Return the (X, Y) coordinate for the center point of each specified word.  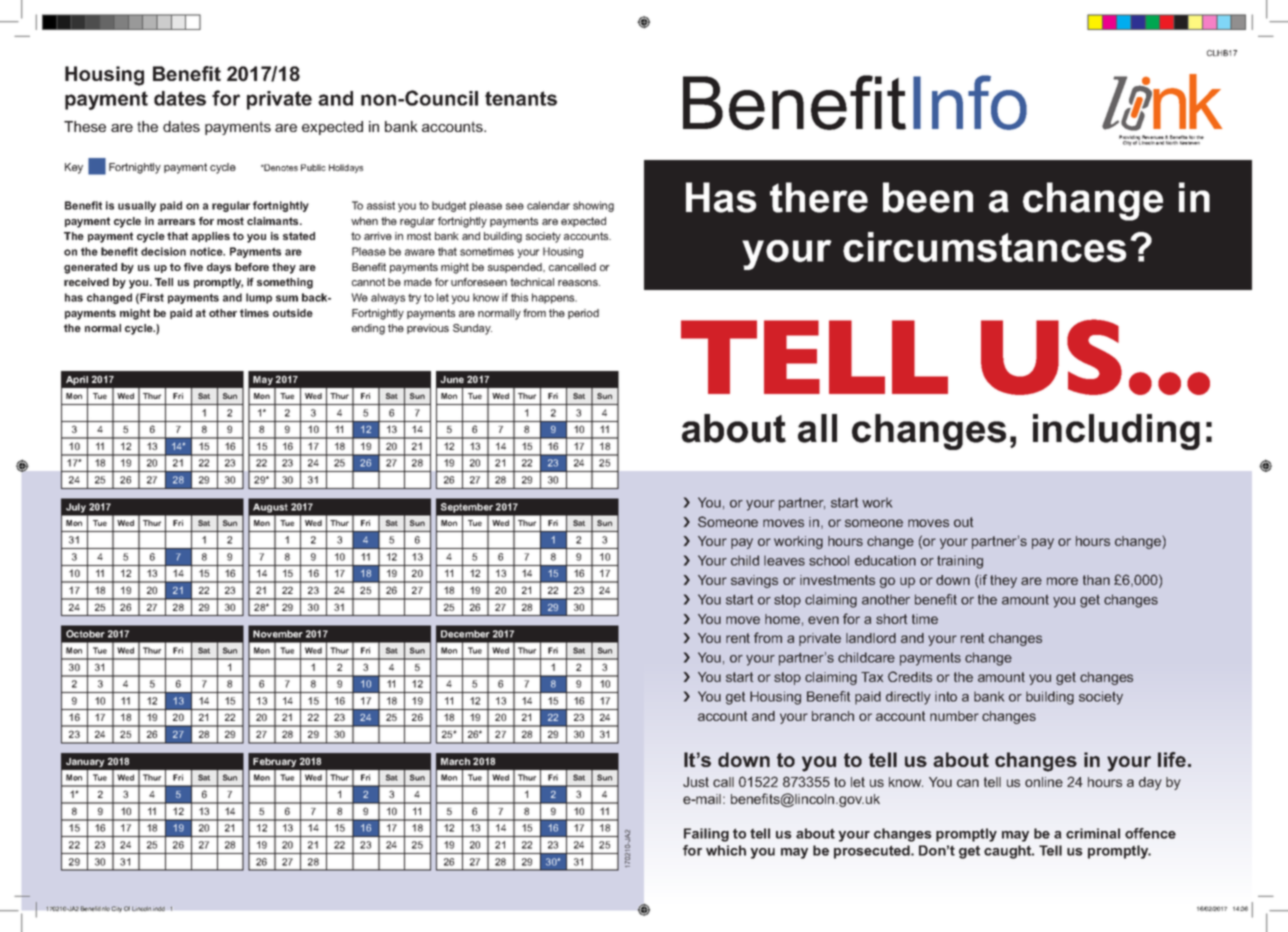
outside (293, 313)
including (1116, 432)
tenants (521, 98)
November (278, 634)
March (455, 761)
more (1062, 581)
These (85, 126)
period (583, 314)
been (928, 197)
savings (754, 581)
